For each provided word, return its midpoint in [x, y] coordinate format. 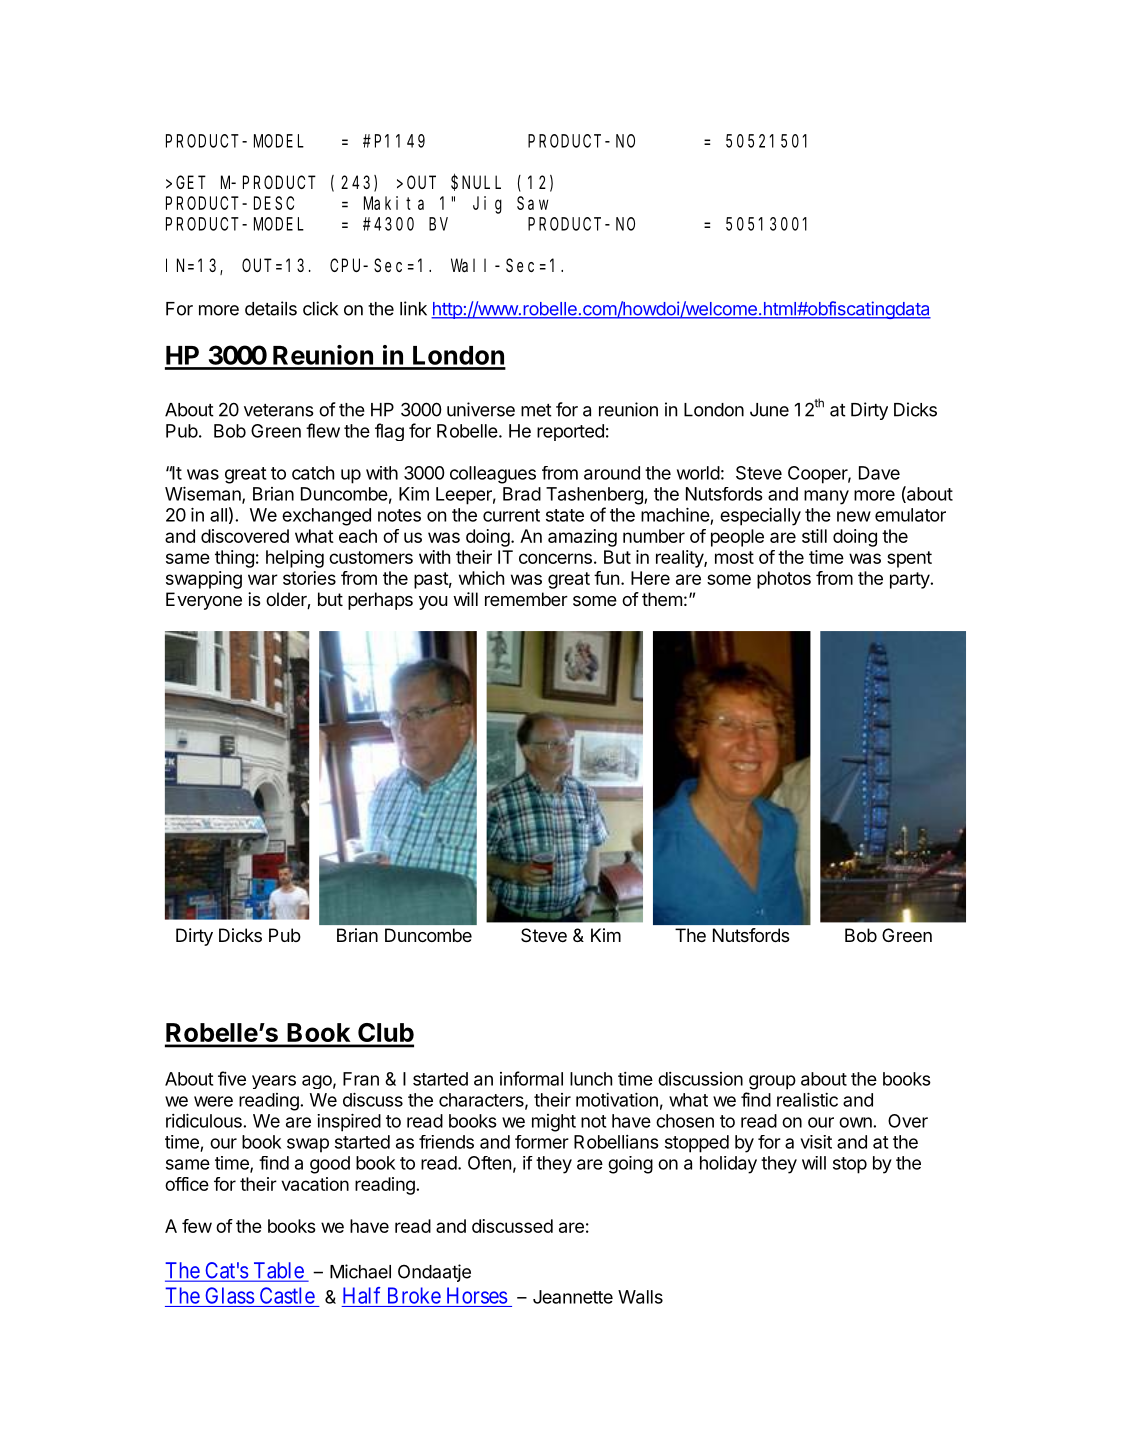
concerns [555, 558]
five [232, 1078]
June [769, 410]
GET [191, 182]
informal [531, 1078]
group [772, 1082]
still [814, 536]
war [263, 579]
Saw [533, 203]
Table [278, 1271]
